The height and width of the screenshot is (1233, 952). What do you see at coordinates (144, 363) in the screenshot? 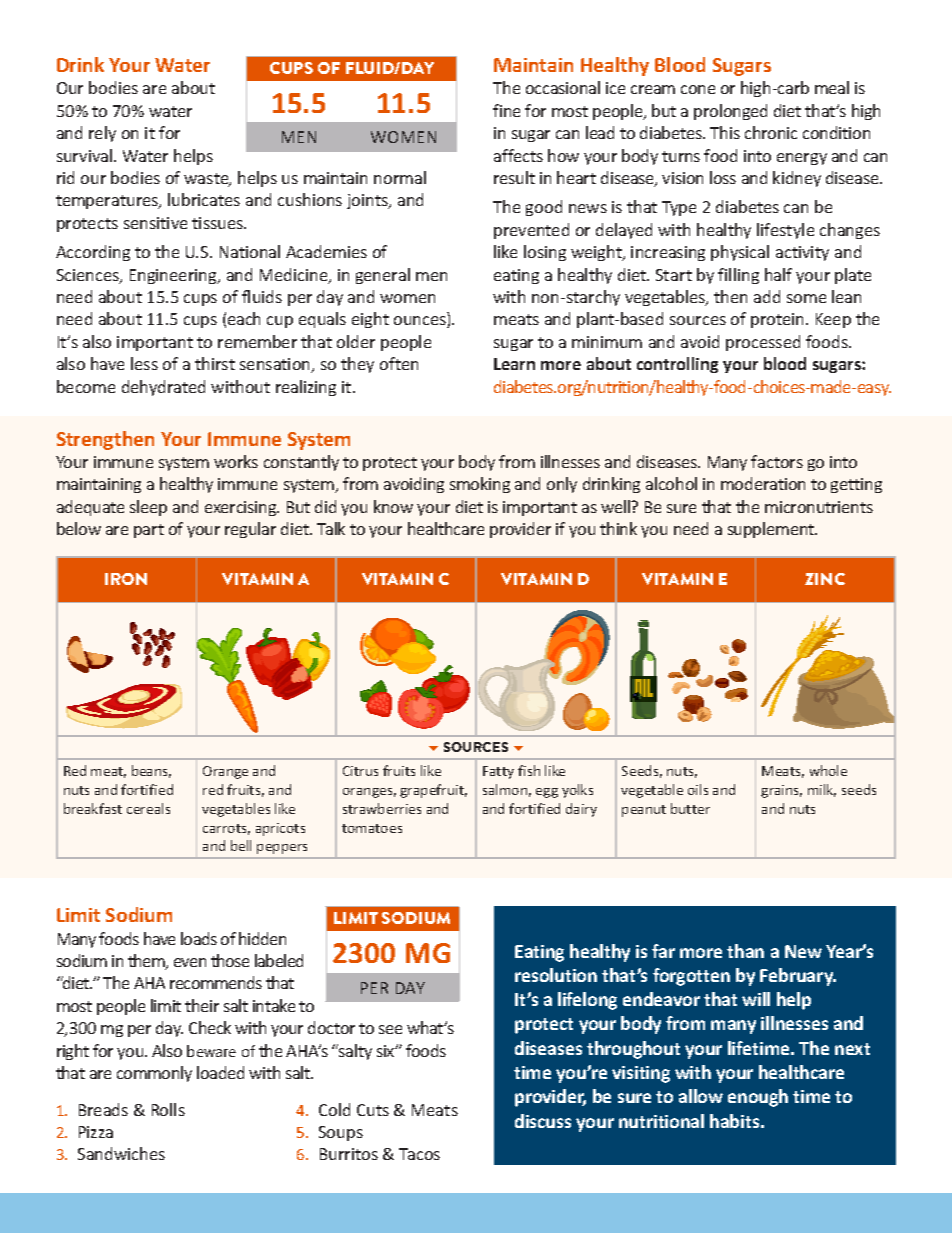
I see `less` at bounding box center [144, 363].
